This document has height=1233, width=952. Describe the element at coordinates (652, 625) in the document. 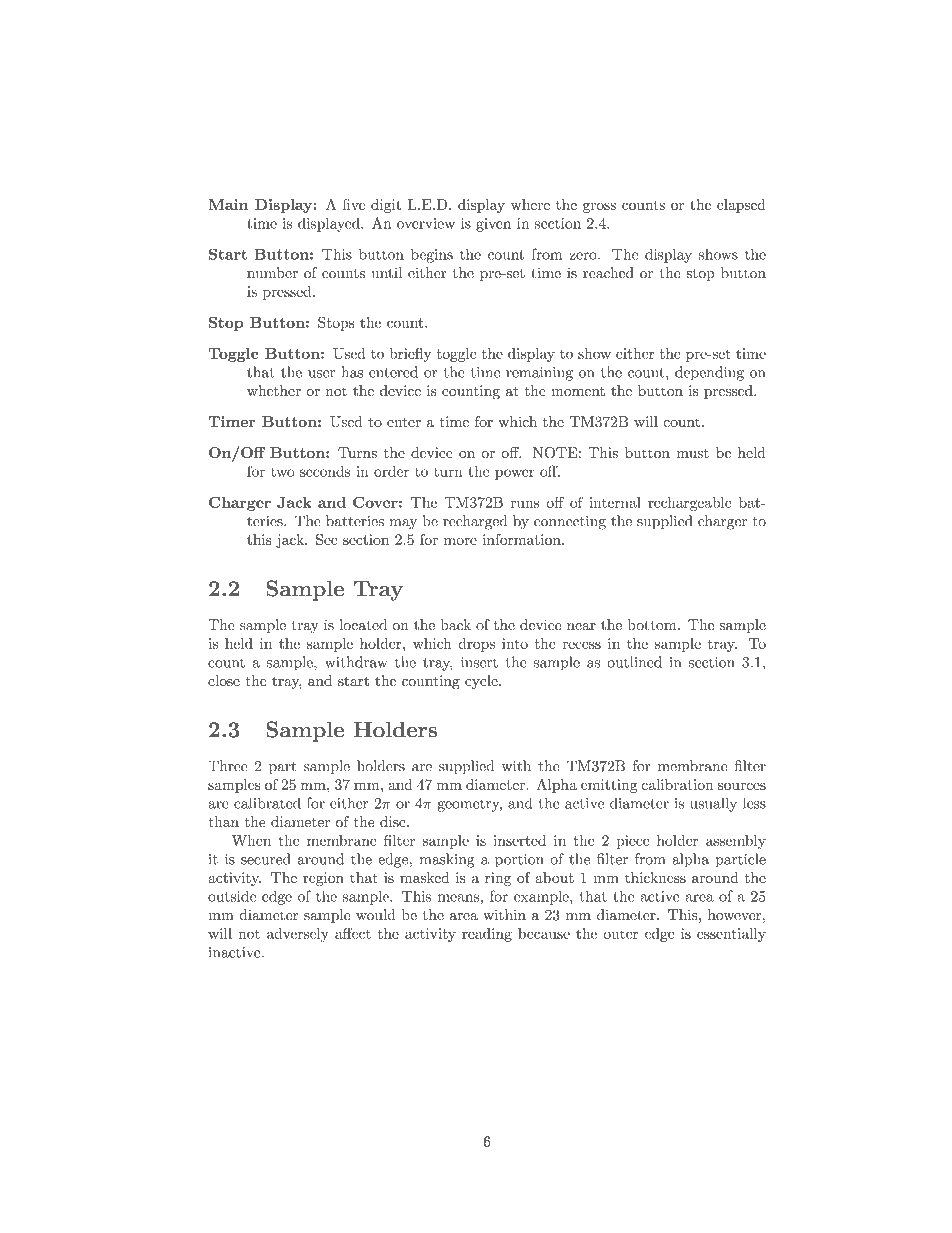

I see `bottom` at that location.
